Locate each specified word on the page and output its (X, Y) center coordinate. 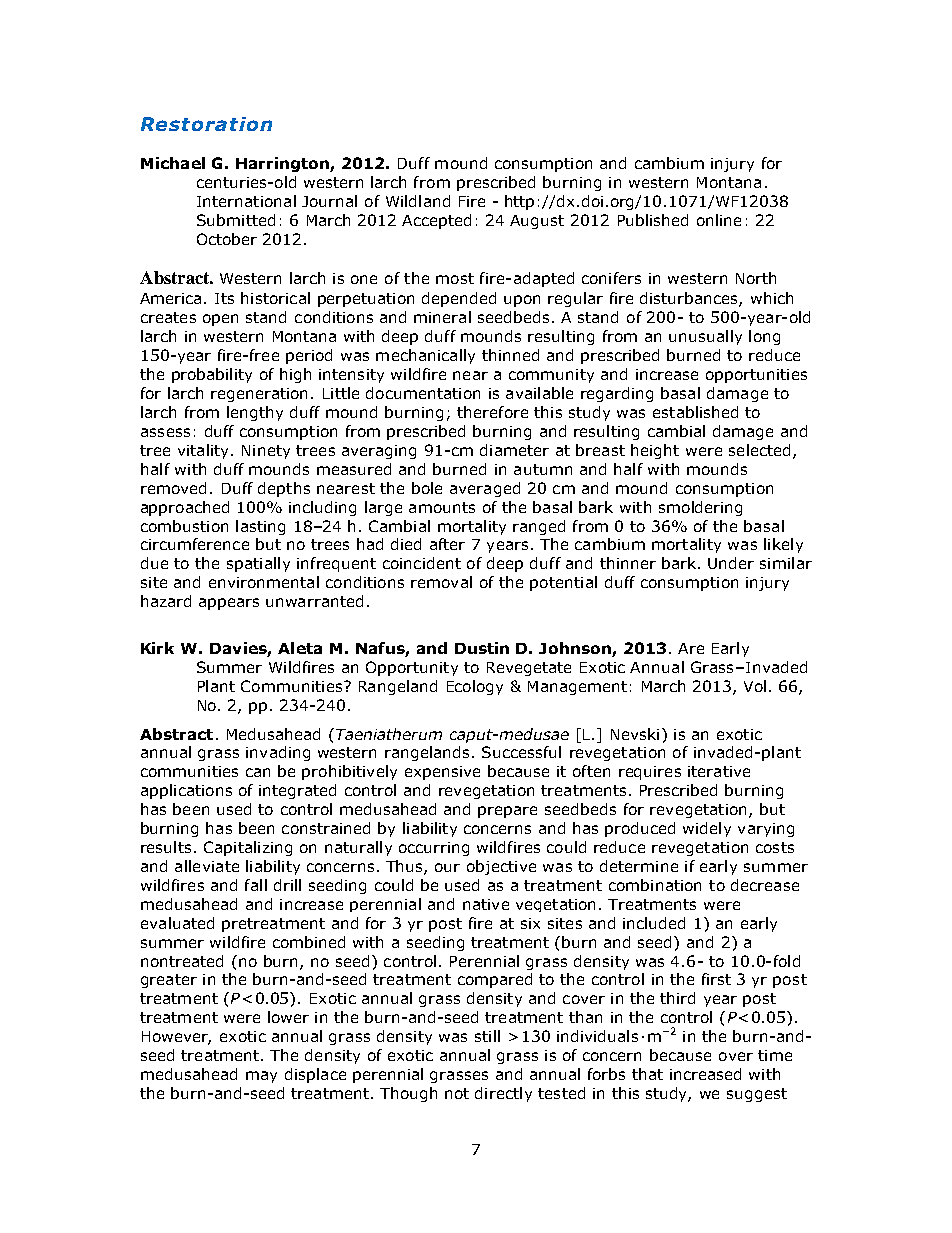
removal (441, 582)
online (719, 220)
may (261, 1077)
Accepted (436, 221)
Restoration (206, 124)
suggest (757, 1095)
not (457, 1093)
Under (731, 563)
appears (229, 604)
